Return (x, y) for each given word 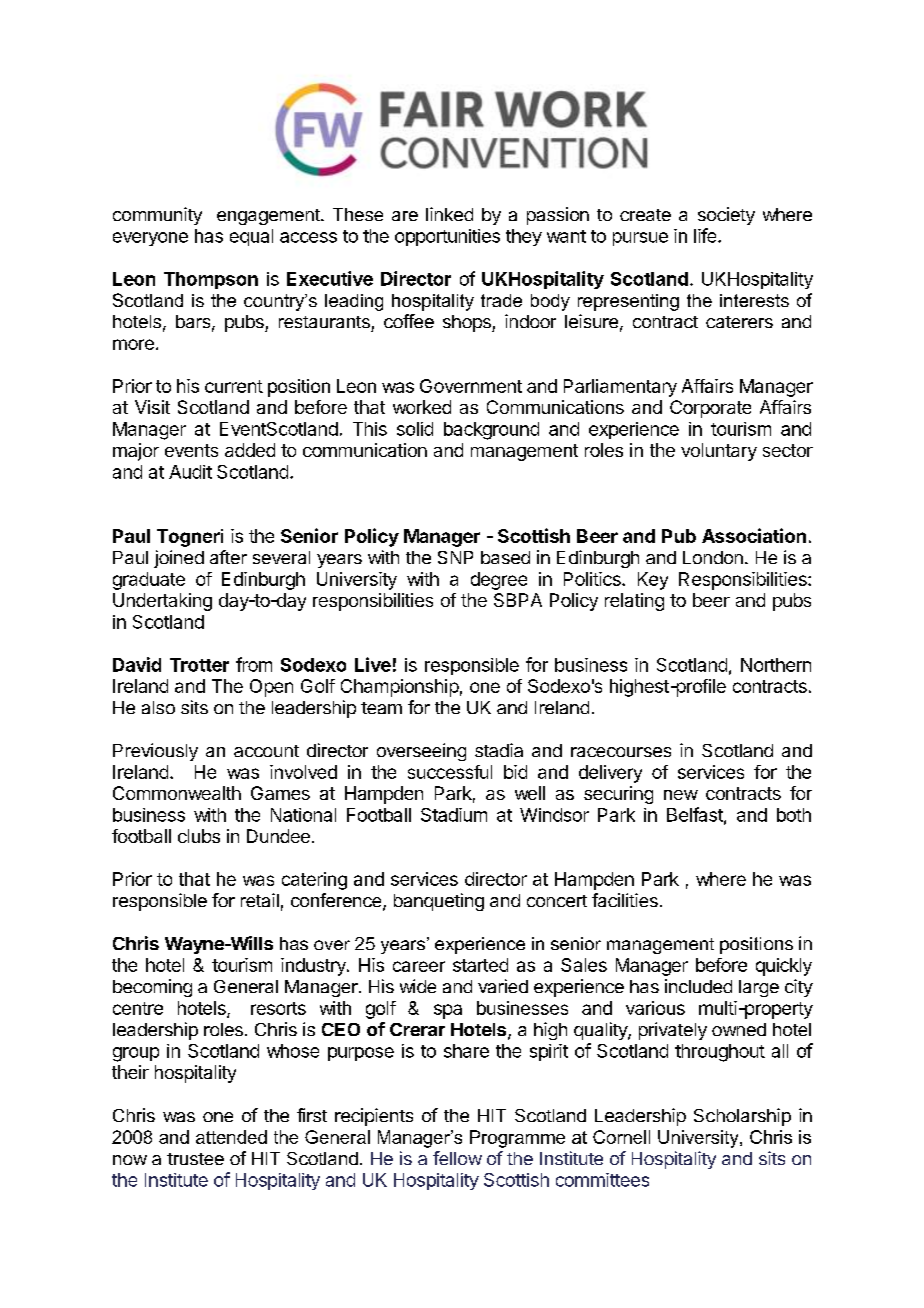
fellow (457, 1158)
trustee (195, 1159)
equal (251, 237)
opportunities (447, 237)
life (706, 235)
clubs (199, 836)
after (228, 557)
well (530, 793)
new (681, 795)
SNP (455, 557)
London (713, 557)
